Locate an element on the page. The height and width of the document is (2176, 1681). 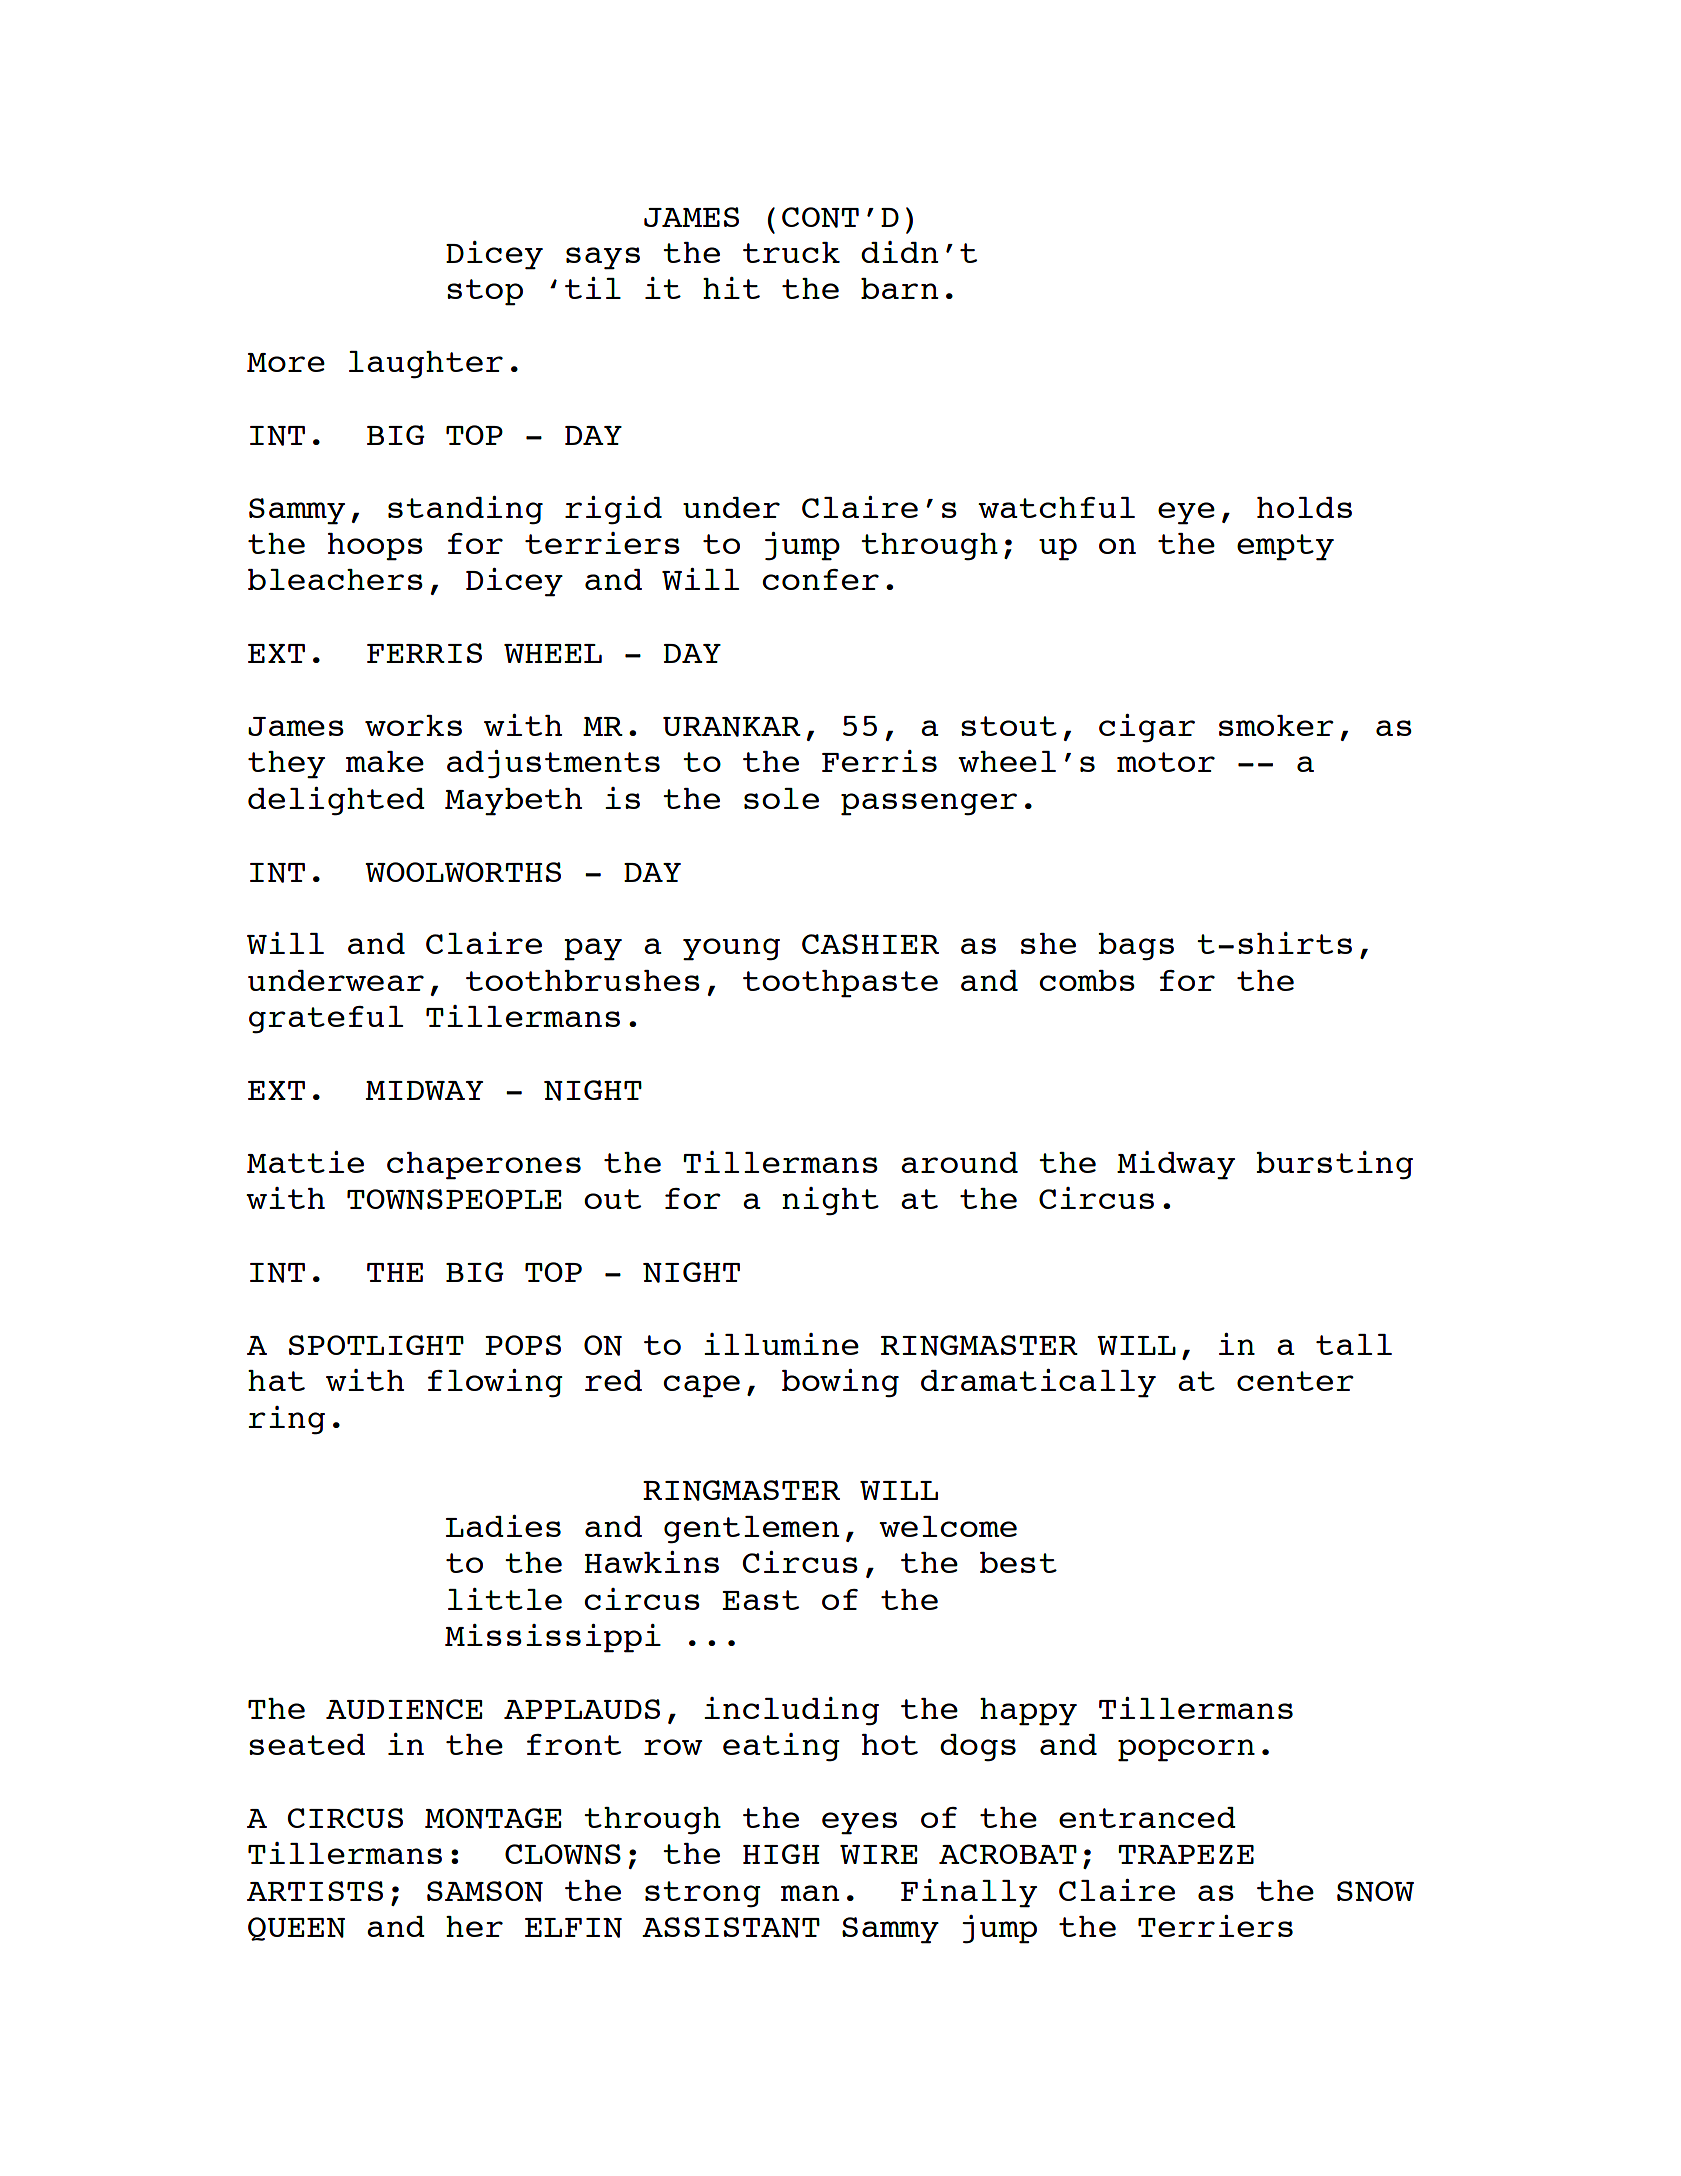
toothpaste is located at coordinates (840, 984).
